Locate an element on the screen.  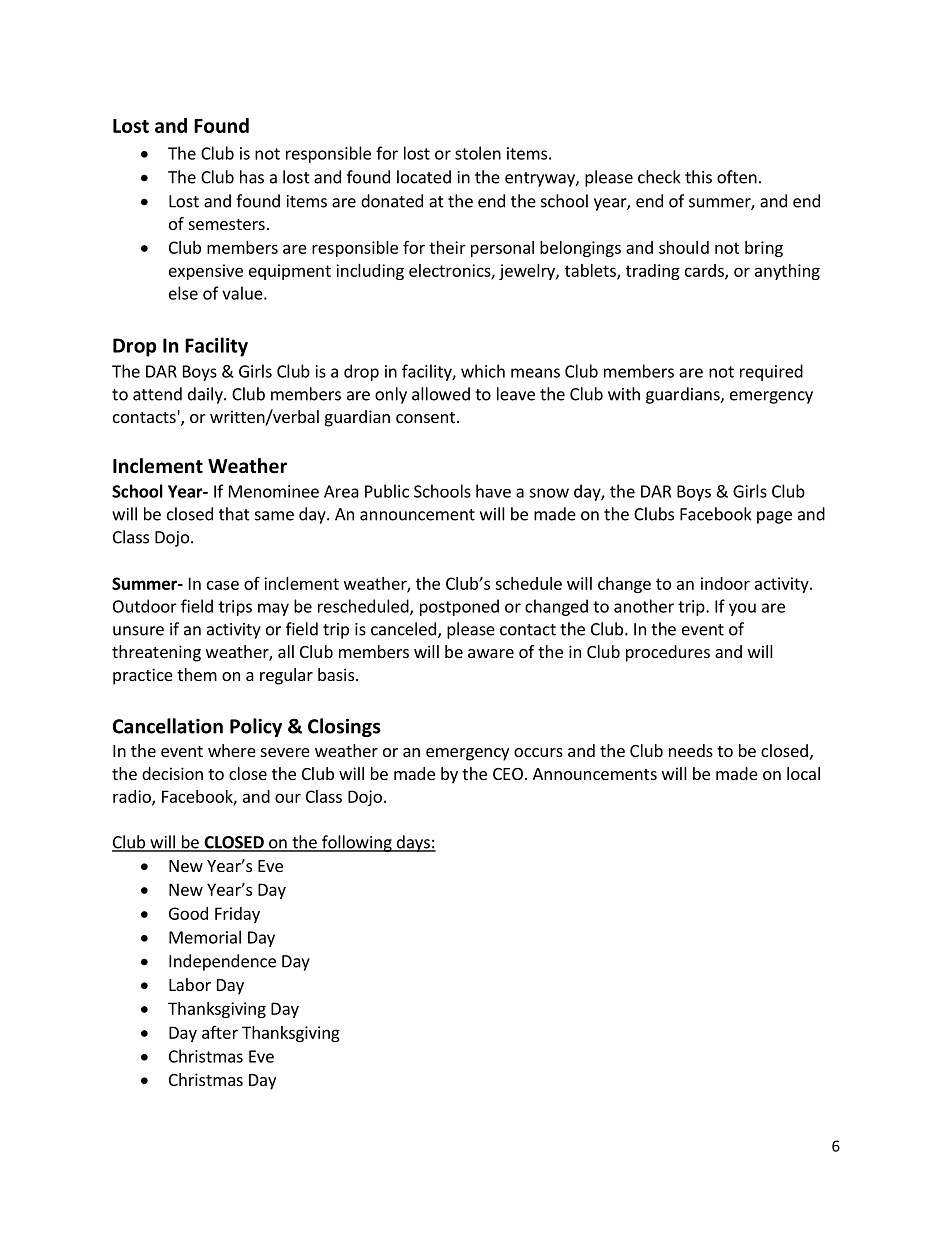
has is located at coordinates (252, 177).
